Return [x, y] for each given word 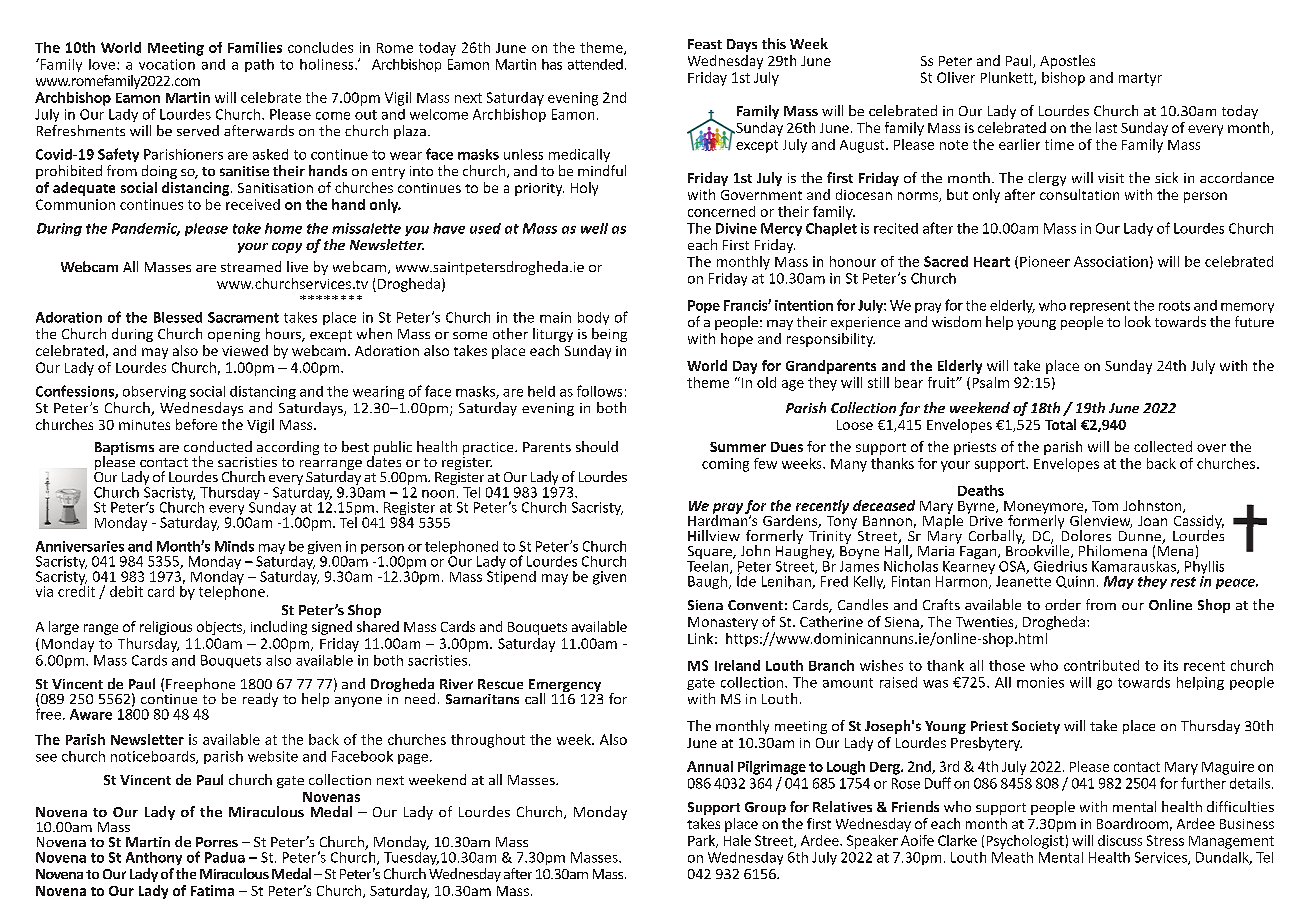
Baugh [709, 582]
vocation [167, 64]
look [1138, 321]
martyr [1140, 79]
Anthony [154, 858]
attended [595, 64]
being [609, 335]
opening [234, 335]
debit [126, 591]
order [1063, 604]
